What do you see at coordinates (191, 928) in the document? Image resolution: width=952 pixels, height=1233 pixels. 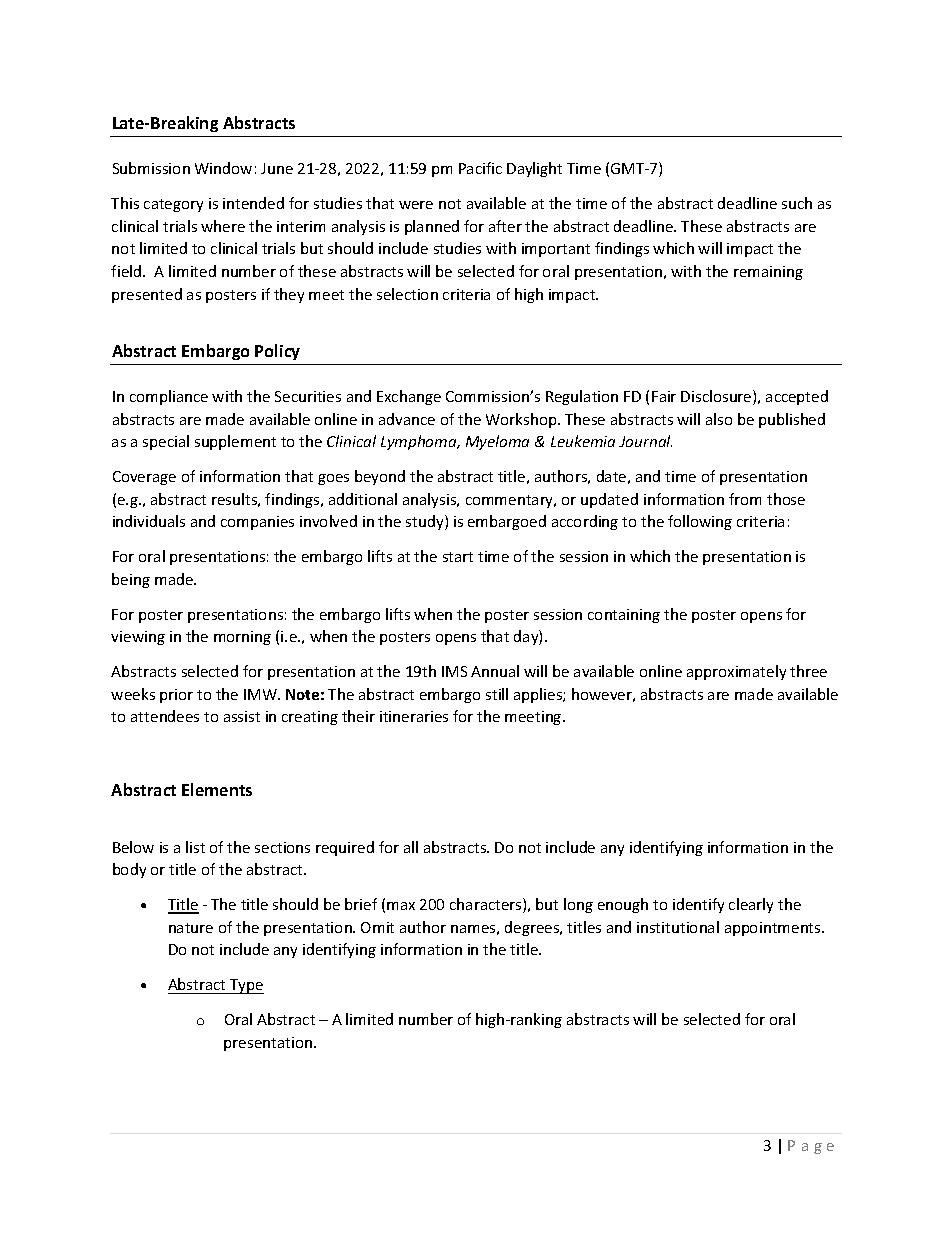 I see `nature` at bounding box center [191, 928].
